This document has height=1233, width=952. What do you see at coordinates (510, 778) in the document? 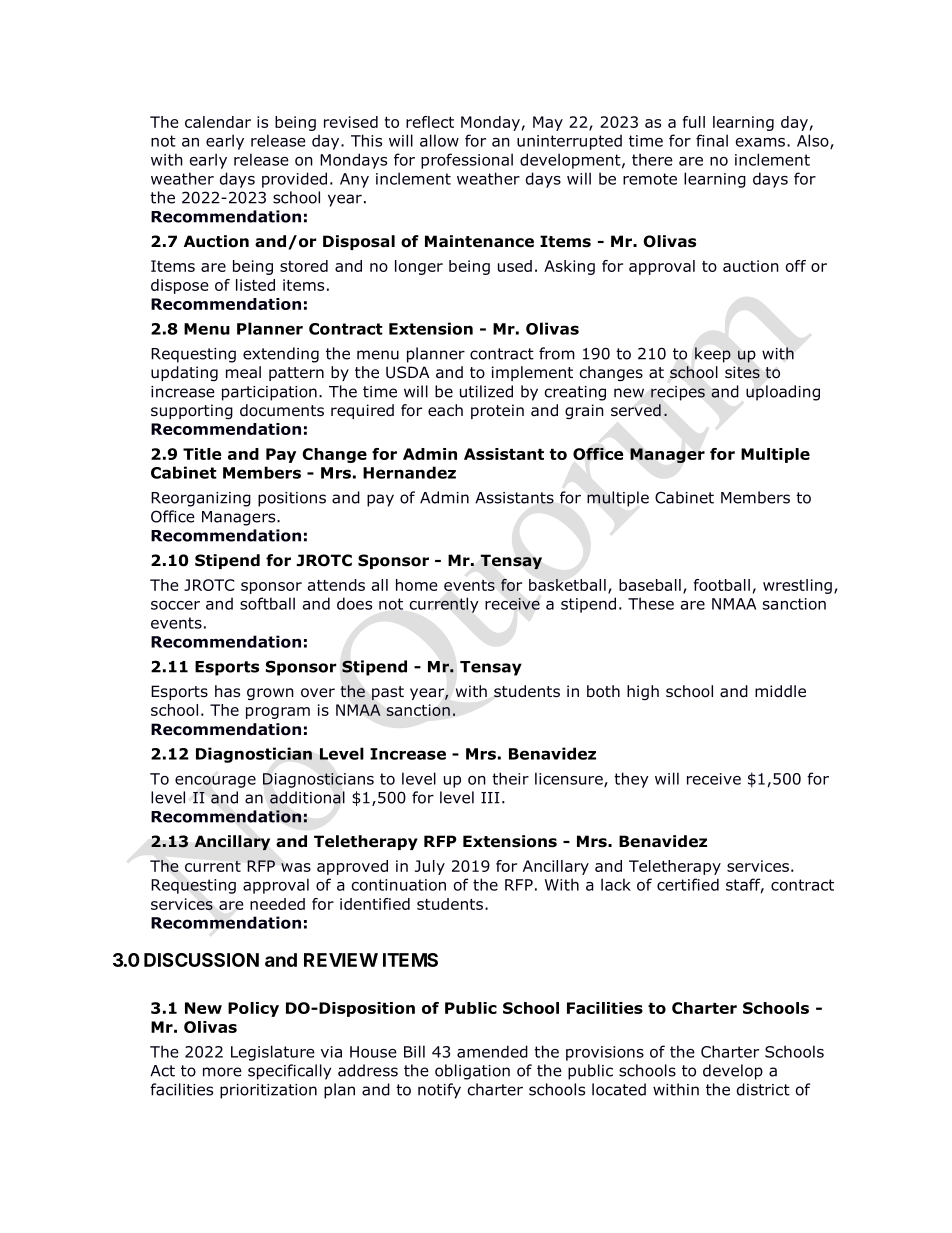
I see `their` at bounding box center [510, 778].
